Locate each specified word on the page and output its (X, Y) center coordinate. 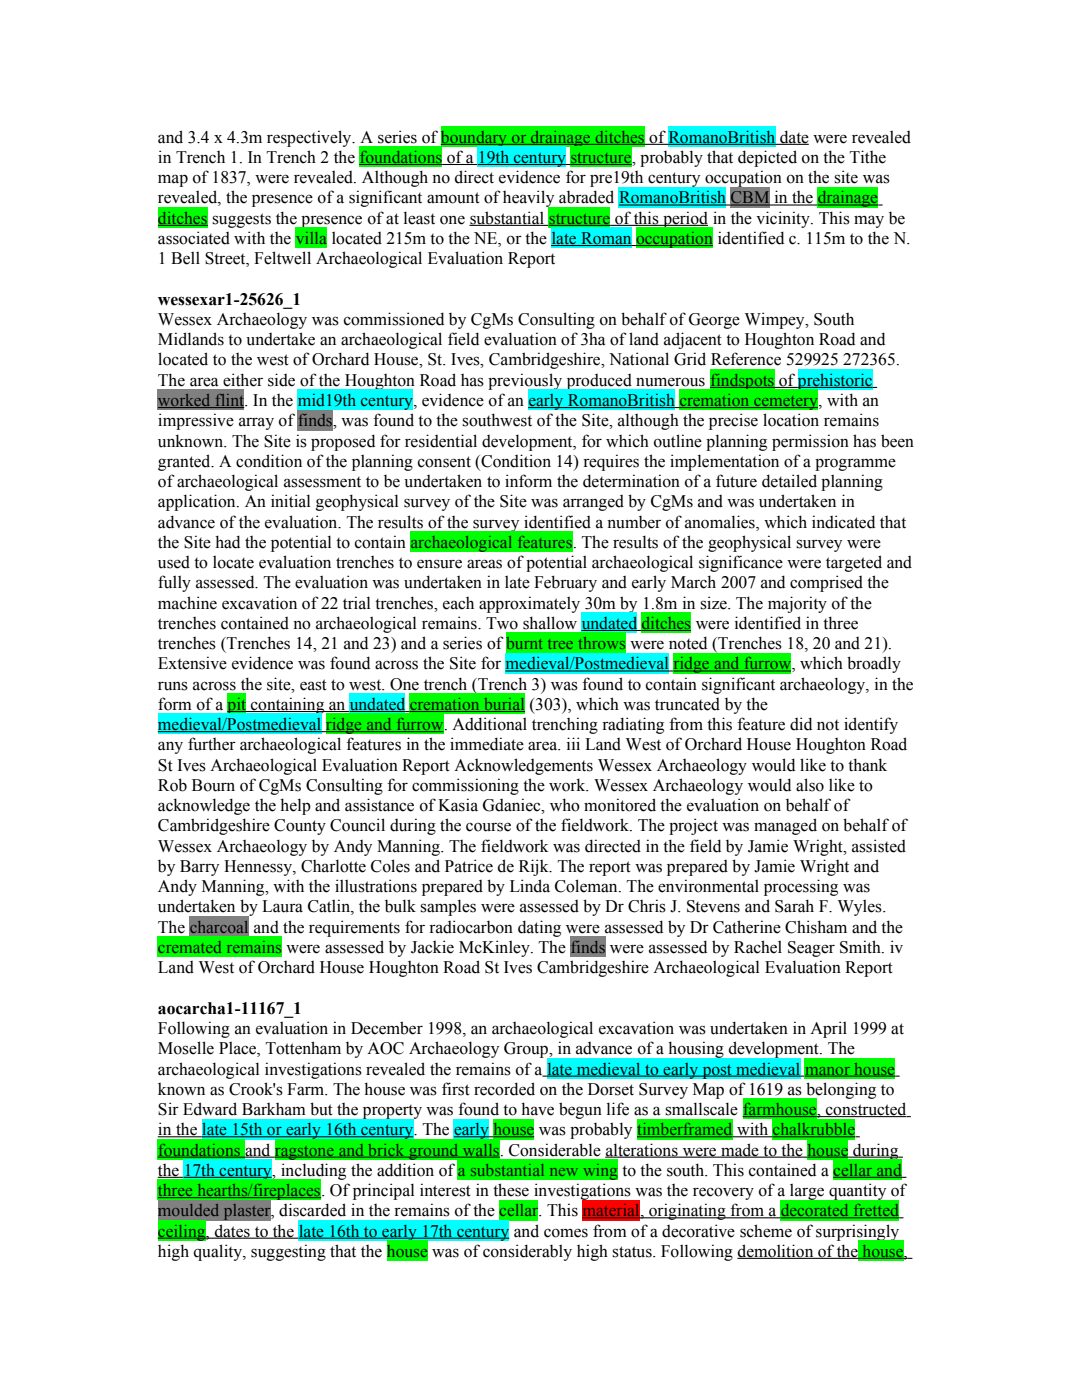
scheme (766, 1231)
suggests (241, 220)
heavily (530, 200)
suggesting (288, 1252)
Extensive (192, 663)
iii (573, 743)
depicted (767, 158)
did (801, 724)
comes (566, 1233)
